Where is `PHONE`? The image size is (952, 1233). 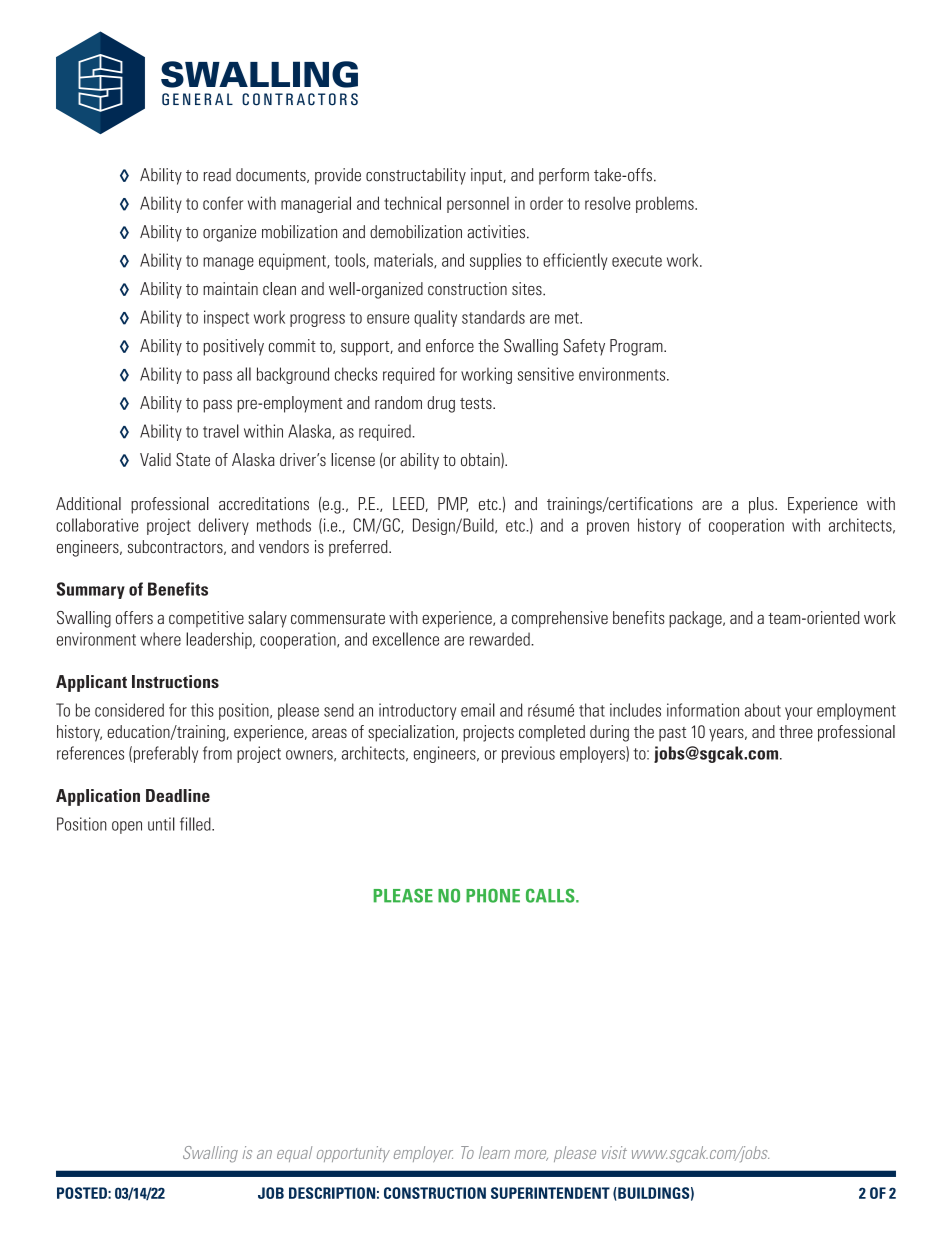 PHONE is located at coordinates (493, 895).
